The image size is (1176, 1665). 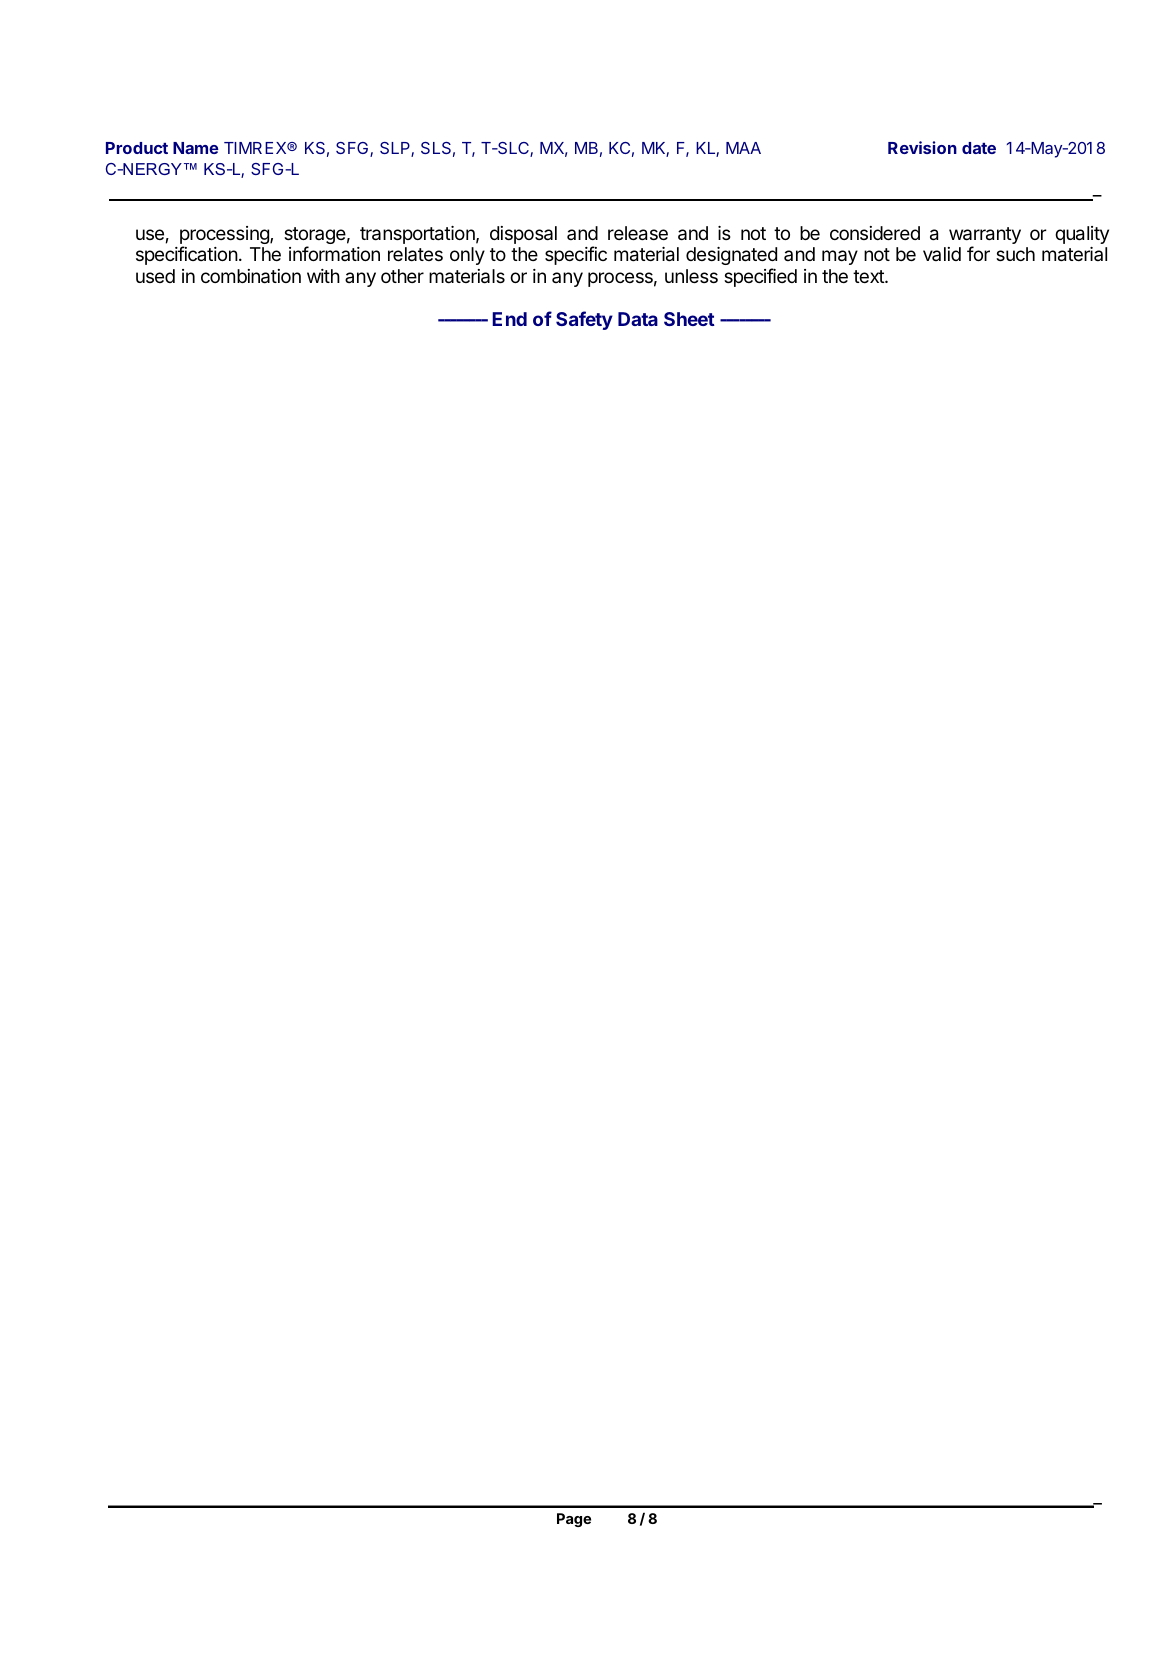 I want to click on date, so click(x=979, y=148).
